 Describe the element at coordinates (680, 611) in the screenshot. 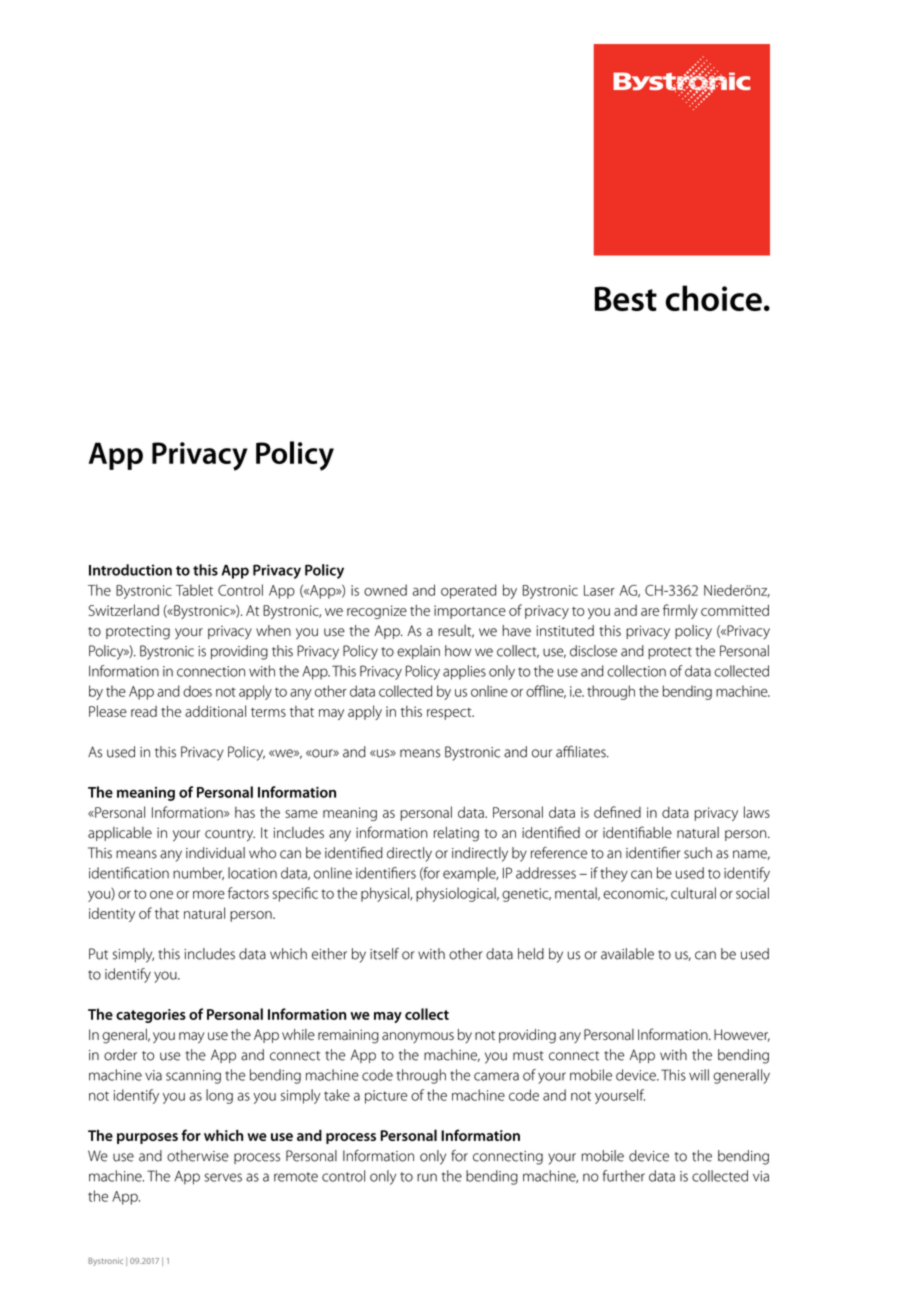

I see `firmly` at that location.
